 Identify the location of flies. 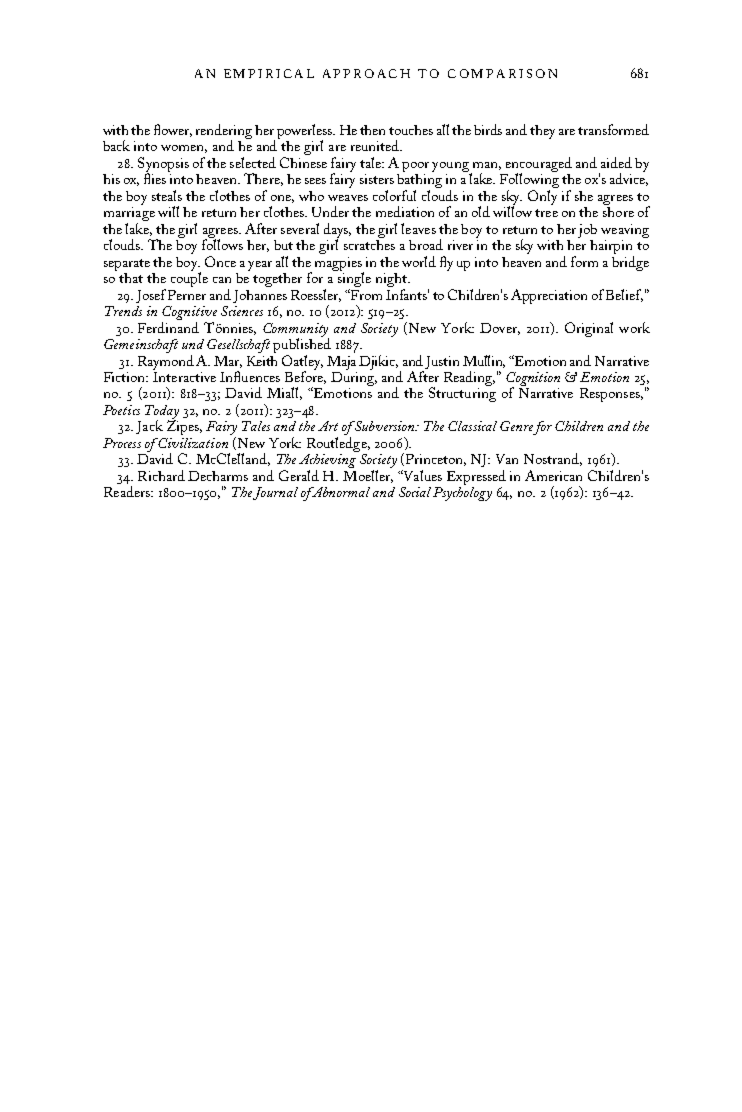
(156, 177).
